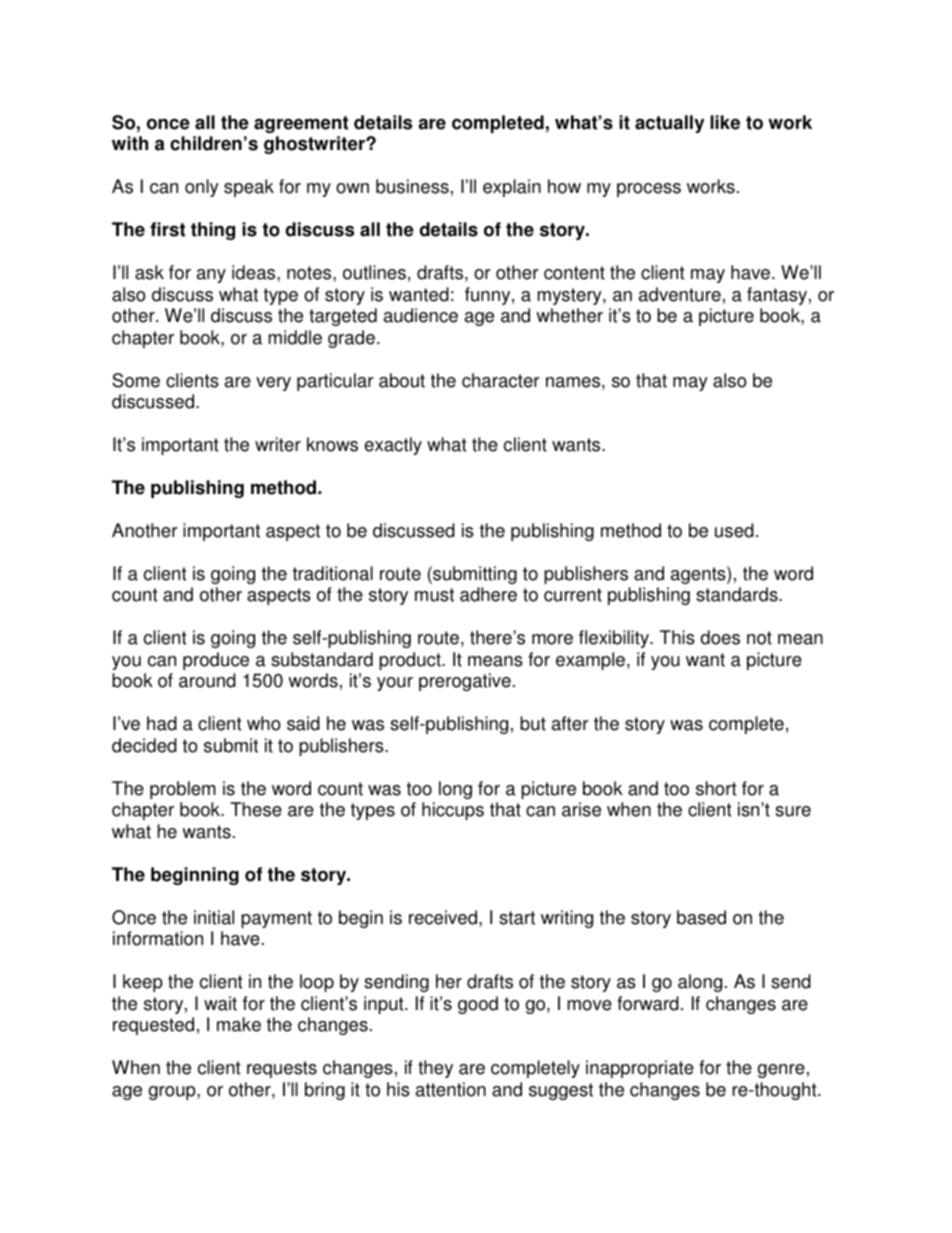 The height and width of the screenshot is (1233, 952). What do you see at coordinates (412, 186) in the screenshot?
I see `business` at bounding box center [412, 186].
